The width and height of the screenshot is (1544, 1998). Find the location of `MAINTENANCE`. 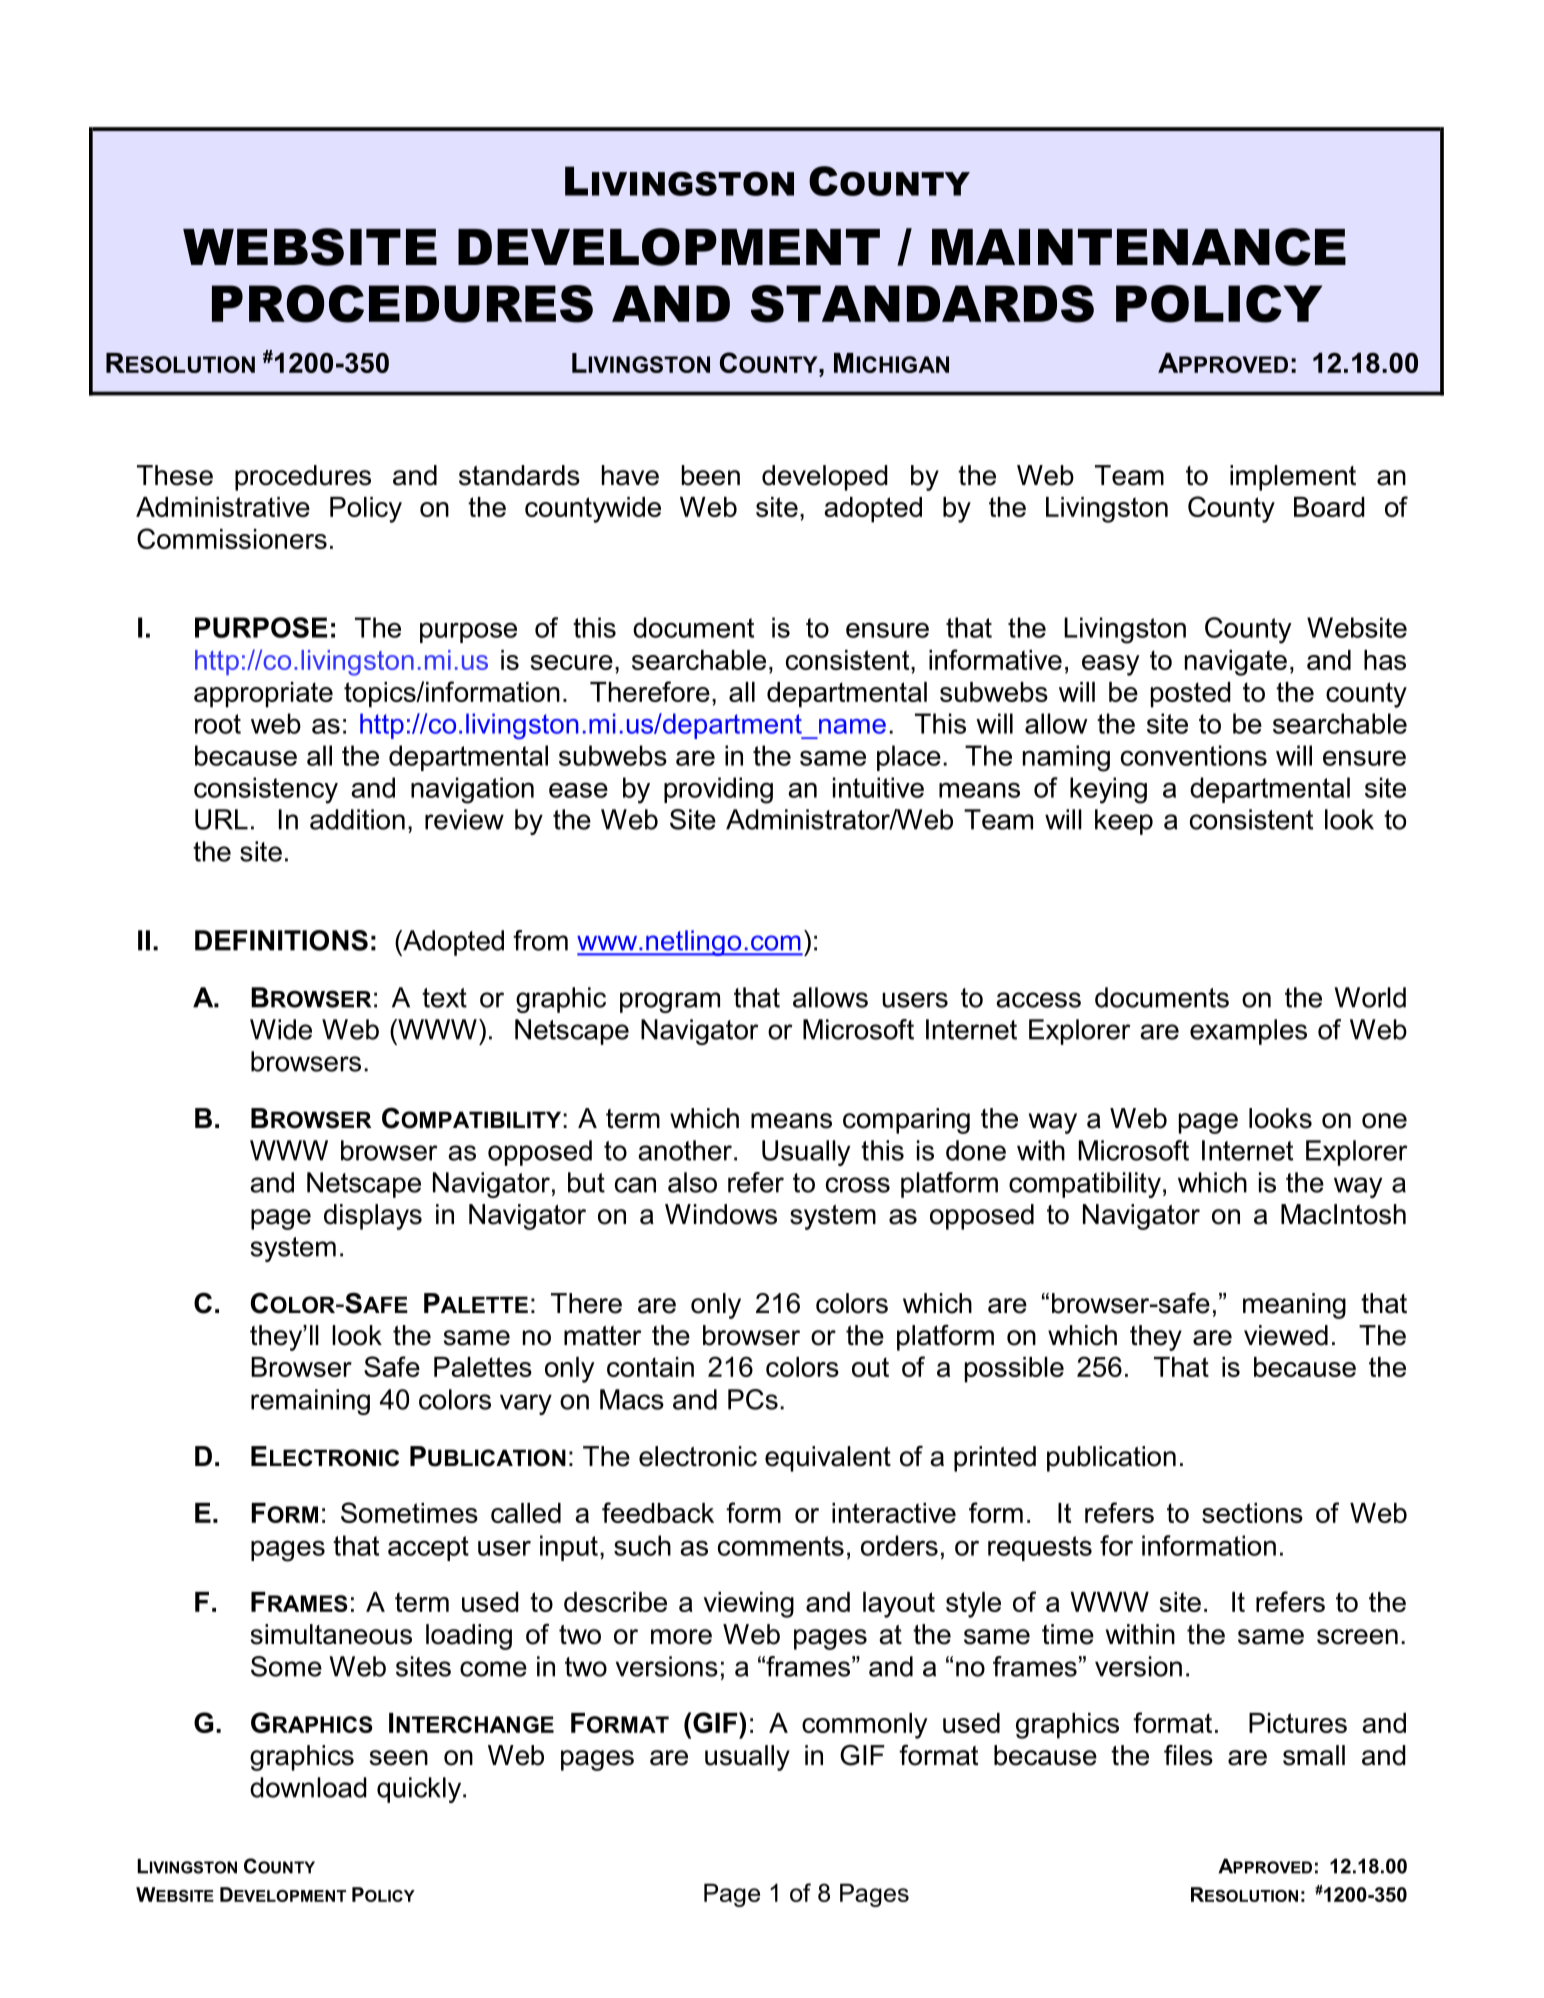

MAINTENANCE is located at coordinates (1139, 247).
